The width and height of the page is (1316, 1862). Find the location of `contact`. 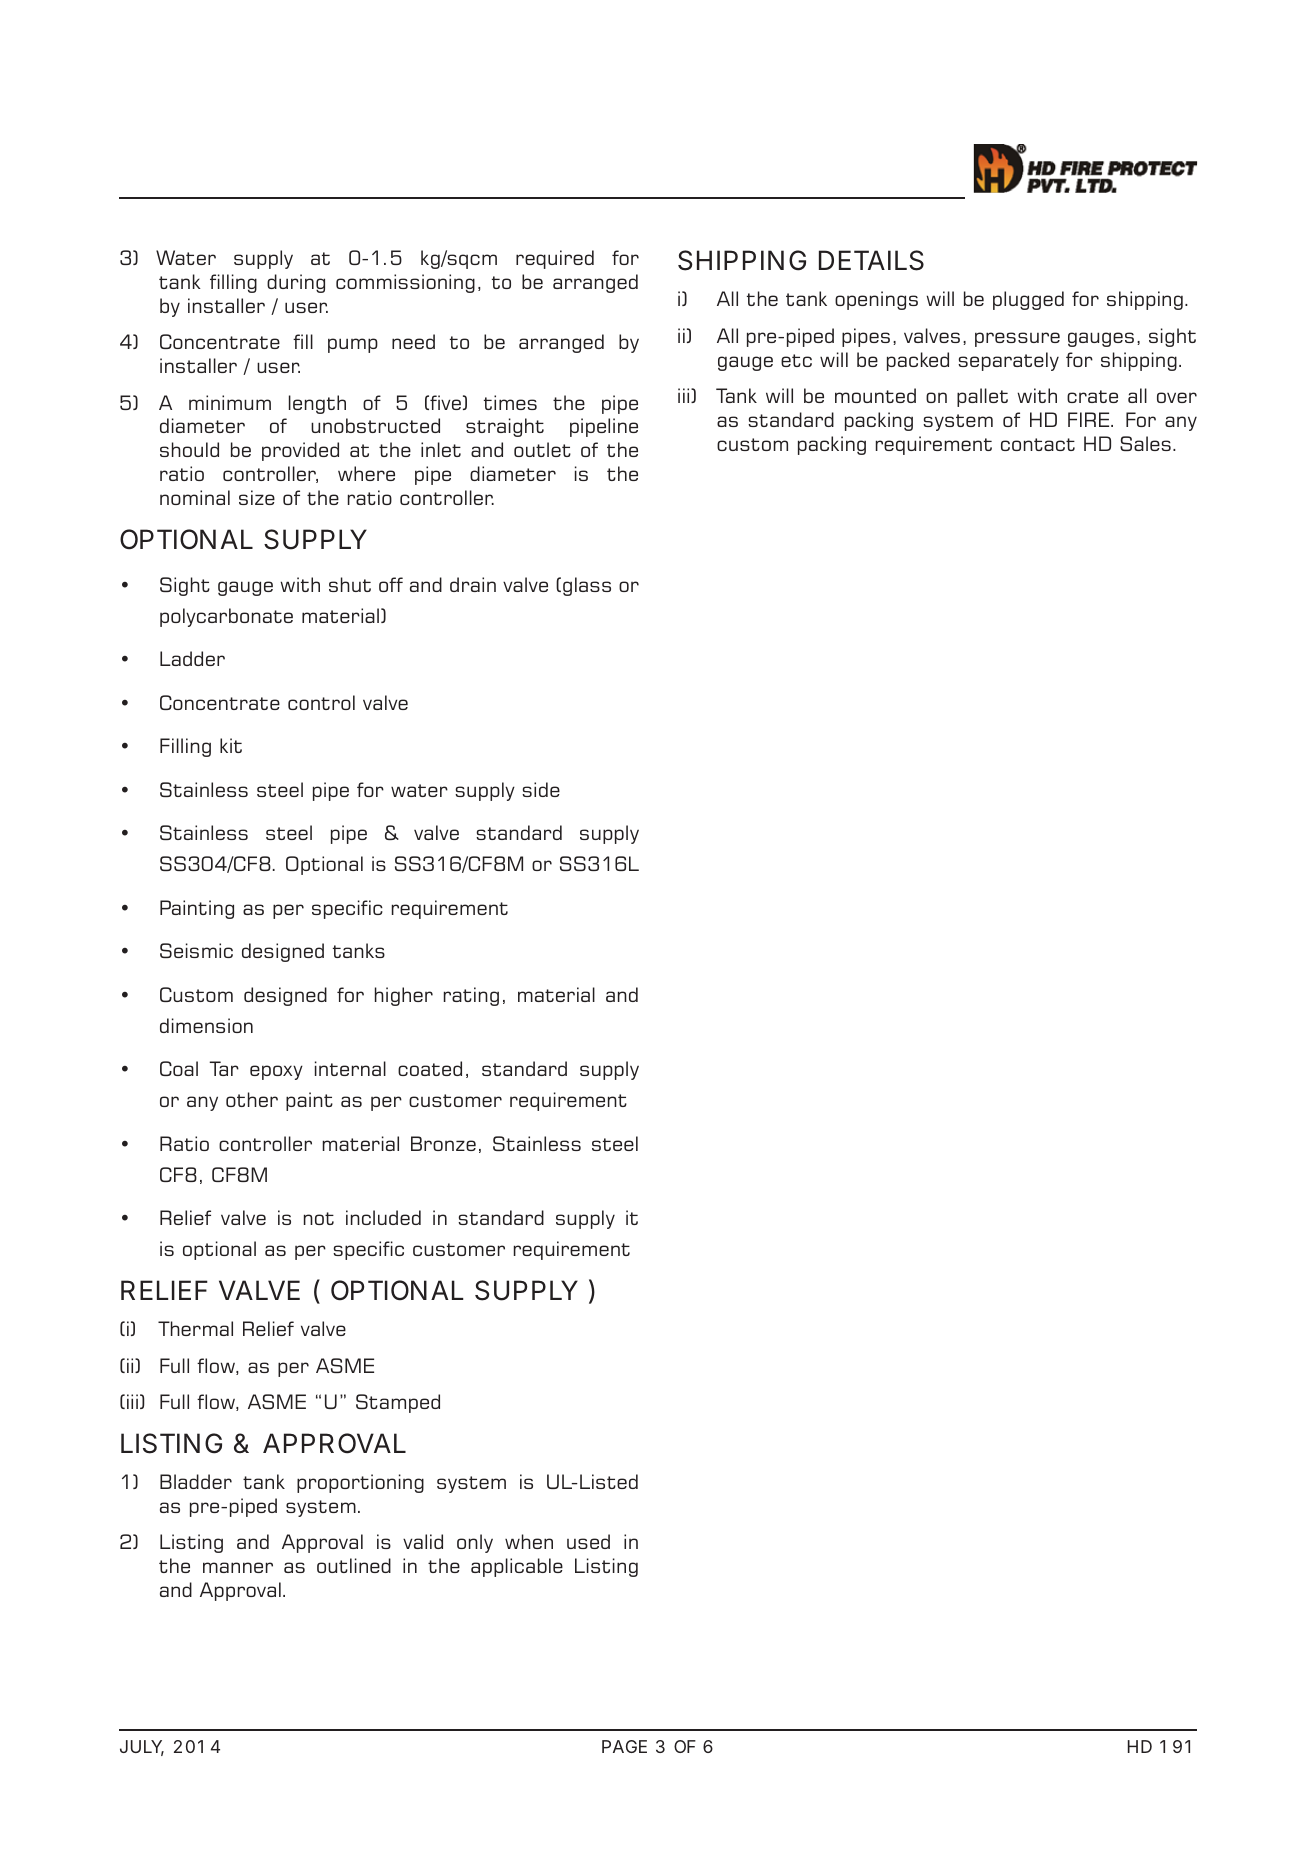

contact is located at coordinates (1038, 444).
